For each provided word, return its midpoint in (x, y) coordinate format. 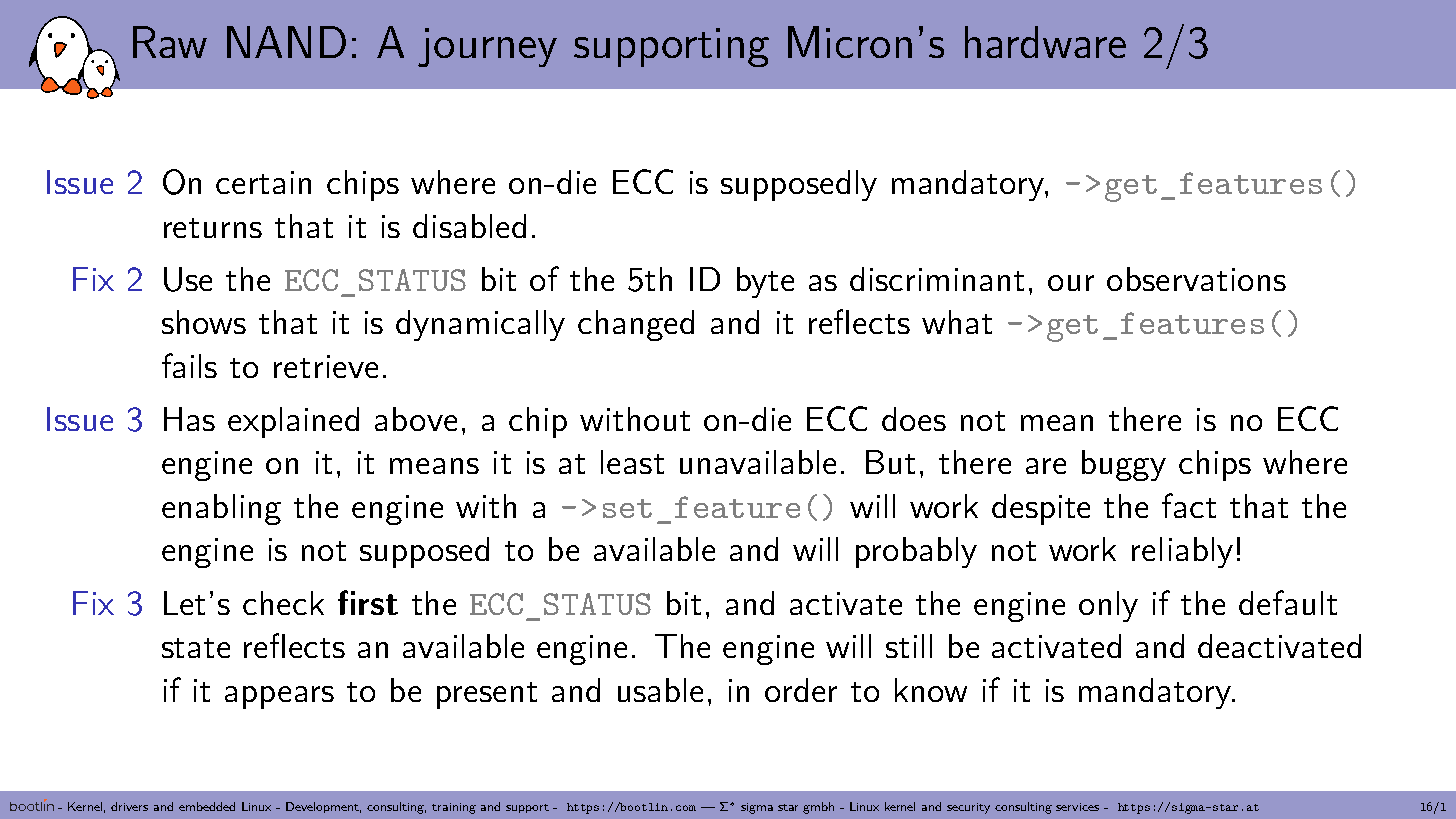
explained (293, 422)
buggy (1124, 465)
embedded (207, 806)
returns (213, 228)
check (283, 603)
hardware (1045, 42)
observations (1196, 279)
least (632, 462)
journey (487, 47)
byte (765, 282)
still (909, 646)
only (1108, 606)
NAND (286, 42)
